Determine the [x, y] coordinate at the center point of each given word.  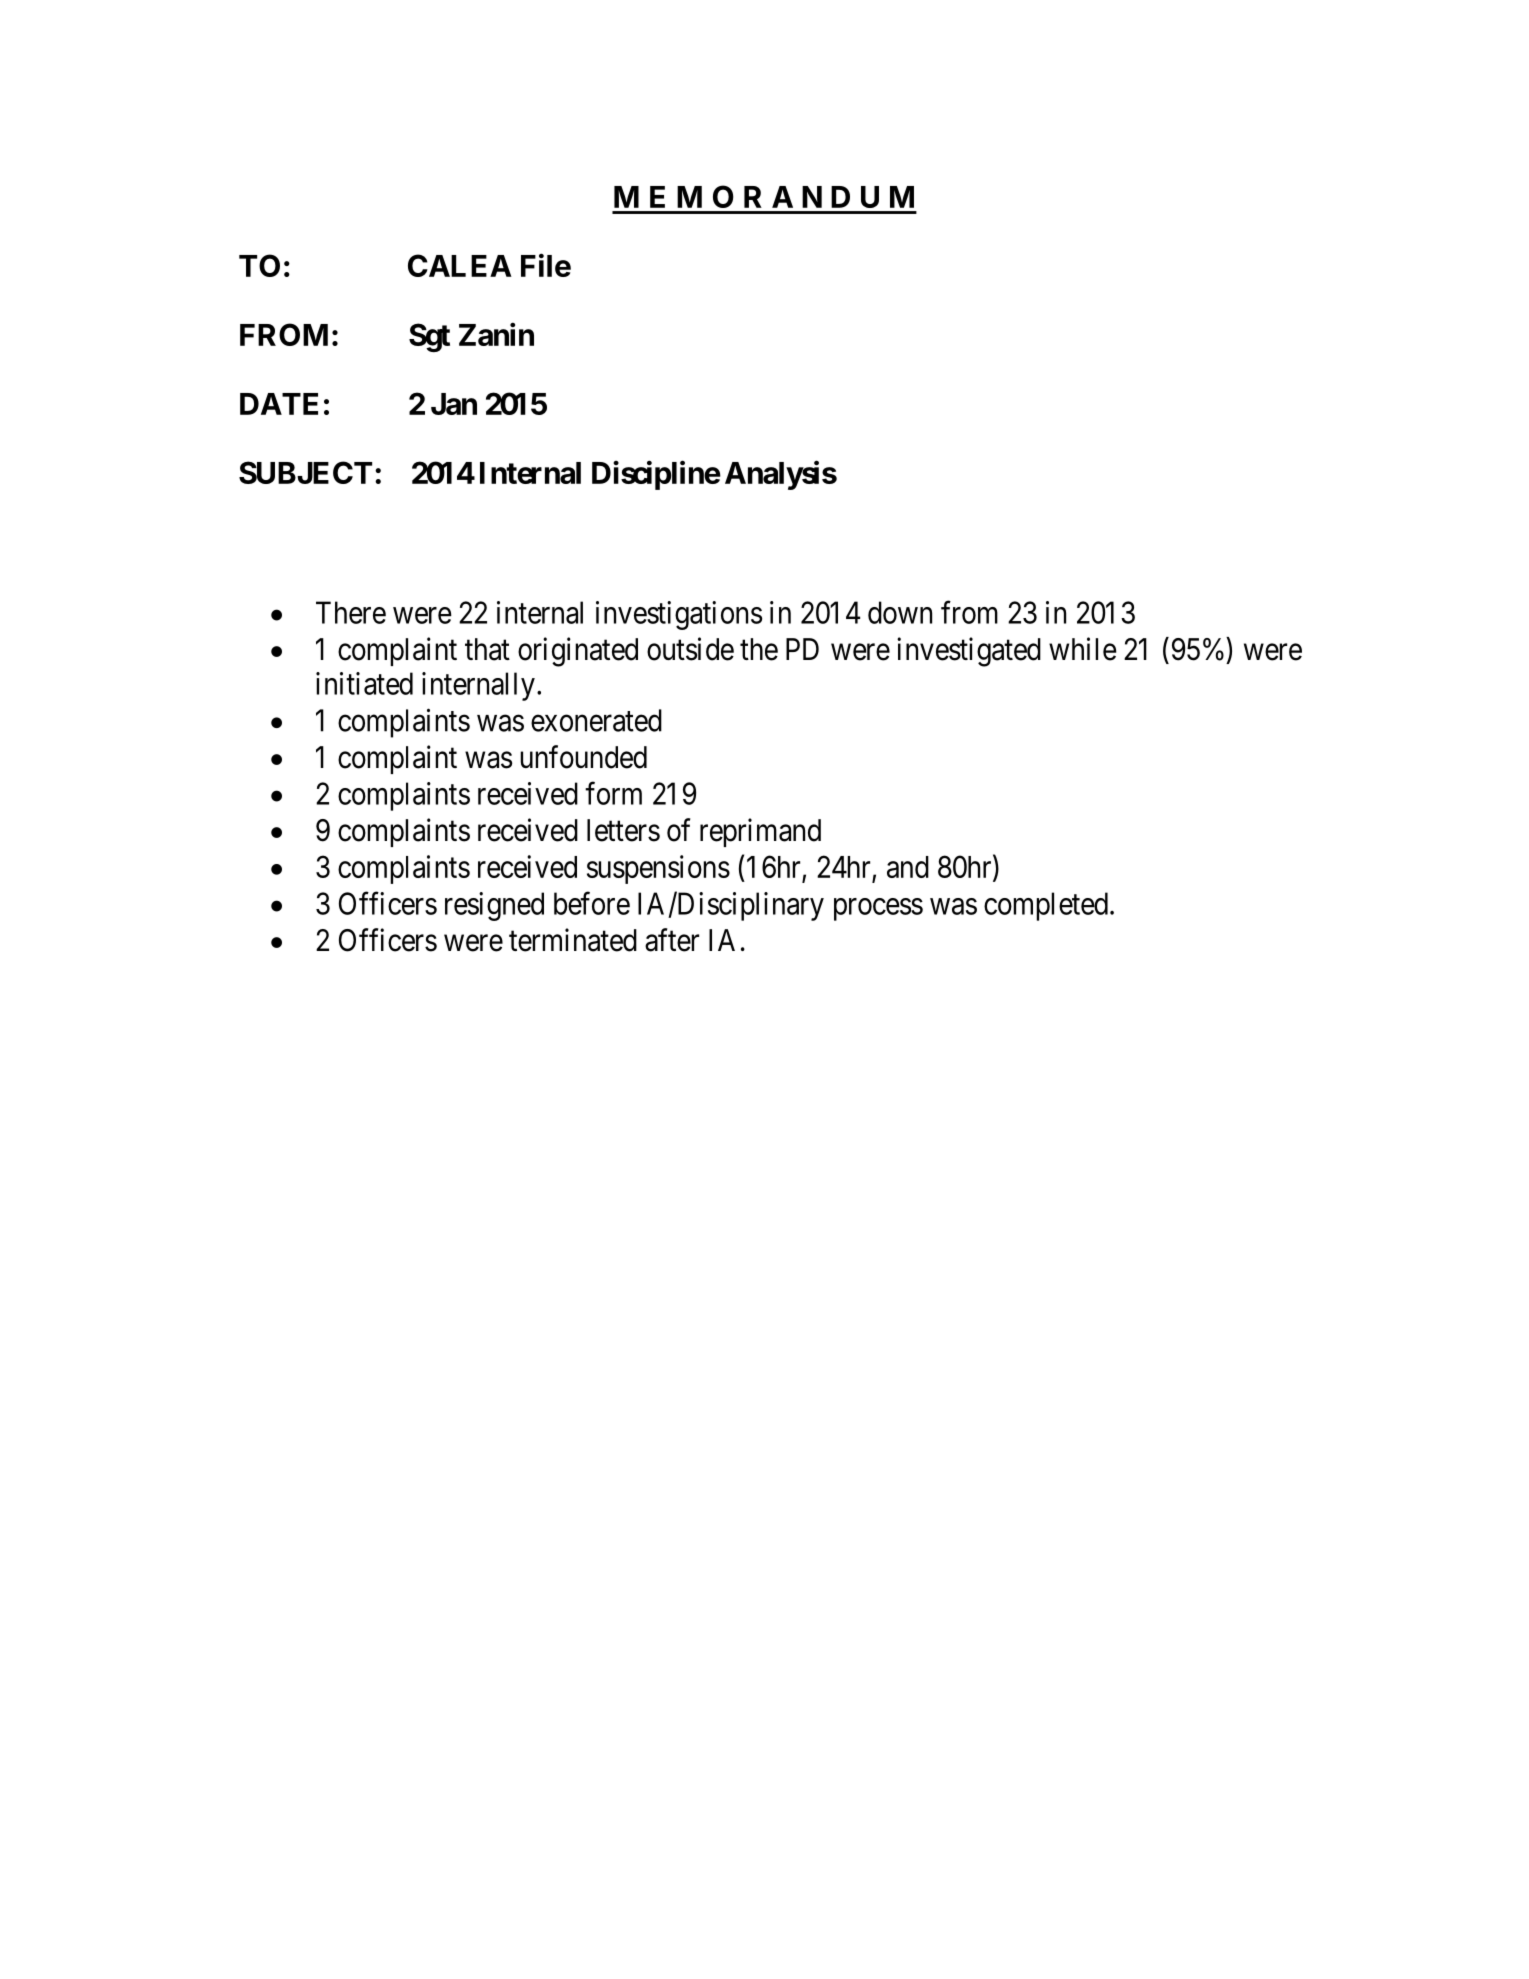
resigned [494, 906]
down [900, 612]
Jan [454, 404]
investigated [969, 652]
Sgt [429, 337]
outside [690, 649]
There [351, 612]
